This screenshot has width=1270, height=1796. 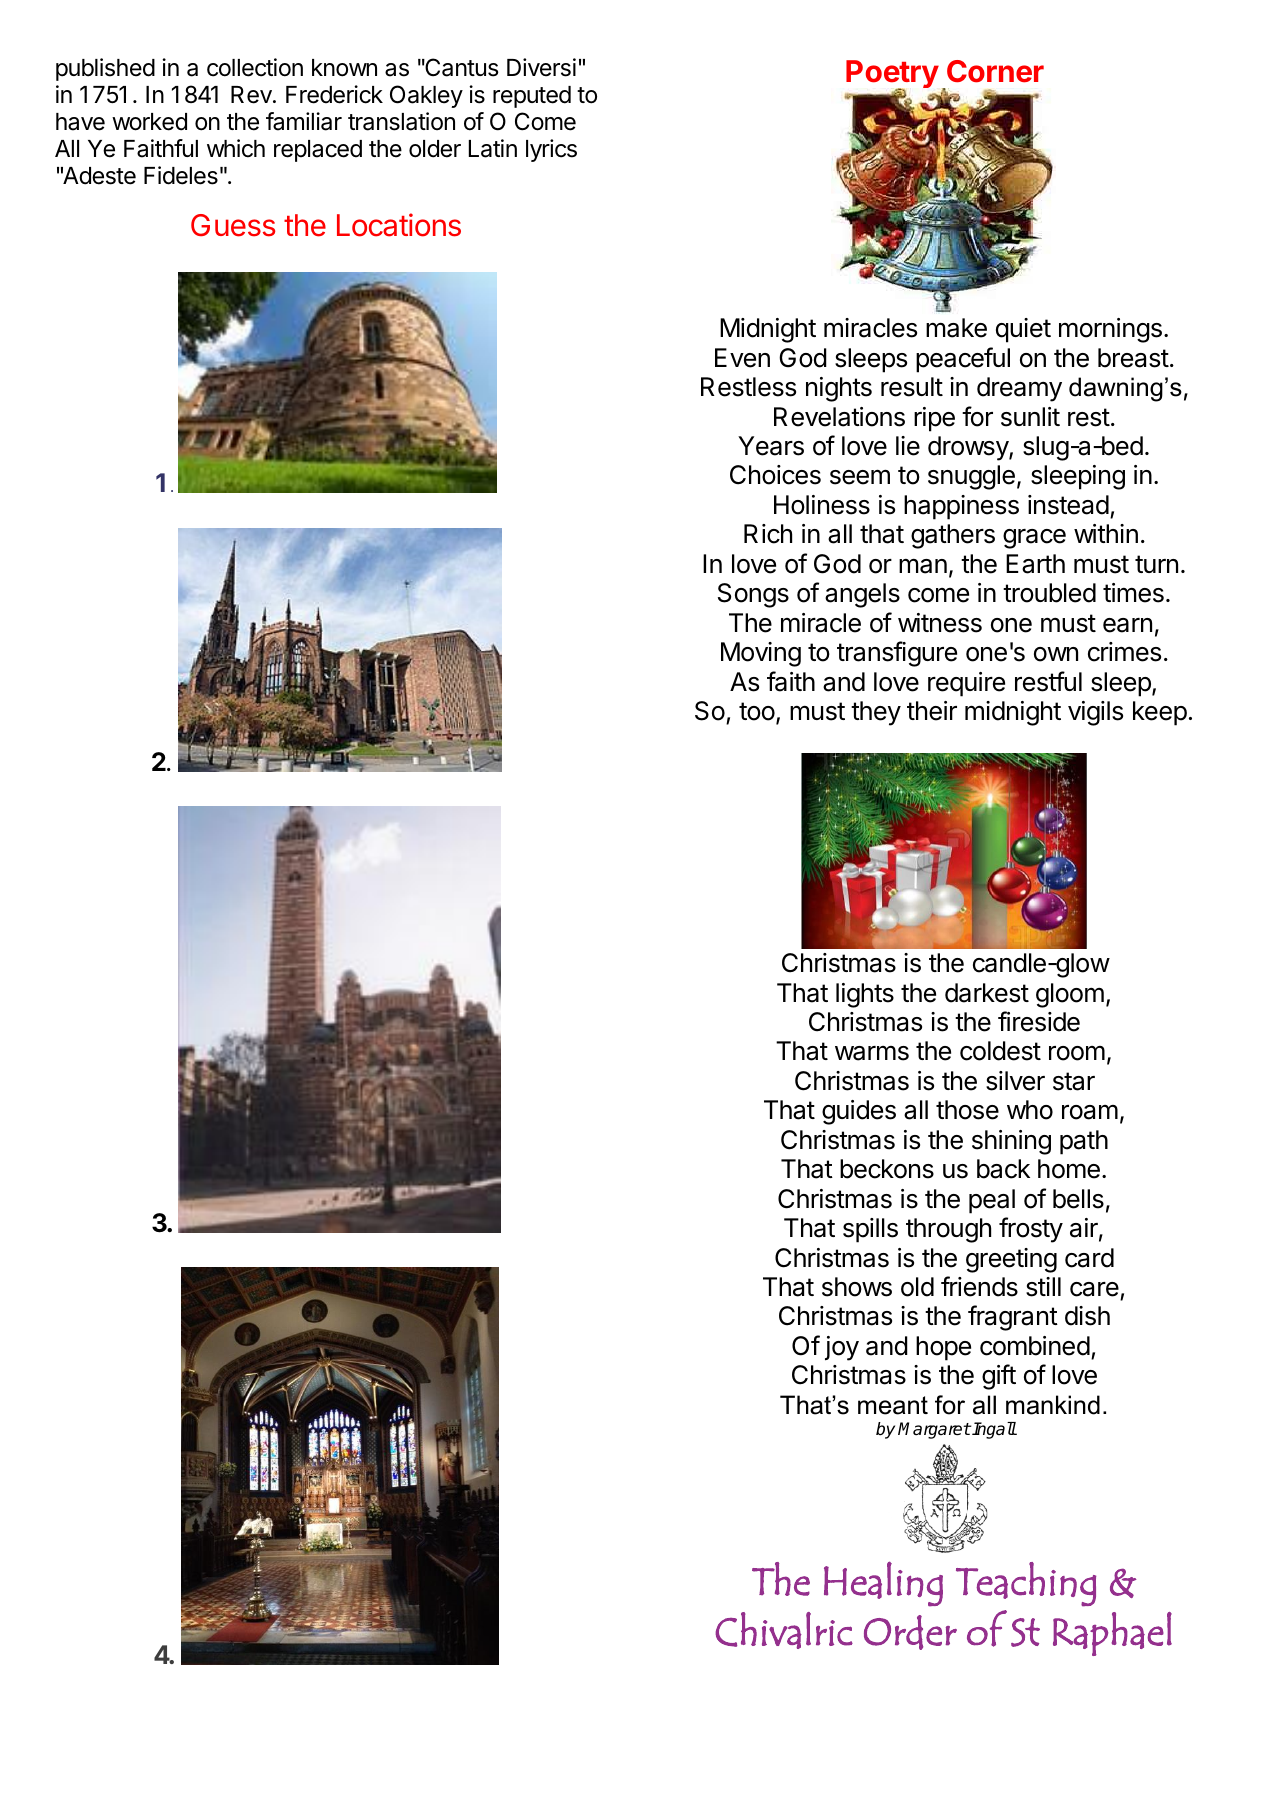 What do you see at coordinates (1049, 593) in the screenshot?
I see `troubled` at bounding box center [1049, 593].
